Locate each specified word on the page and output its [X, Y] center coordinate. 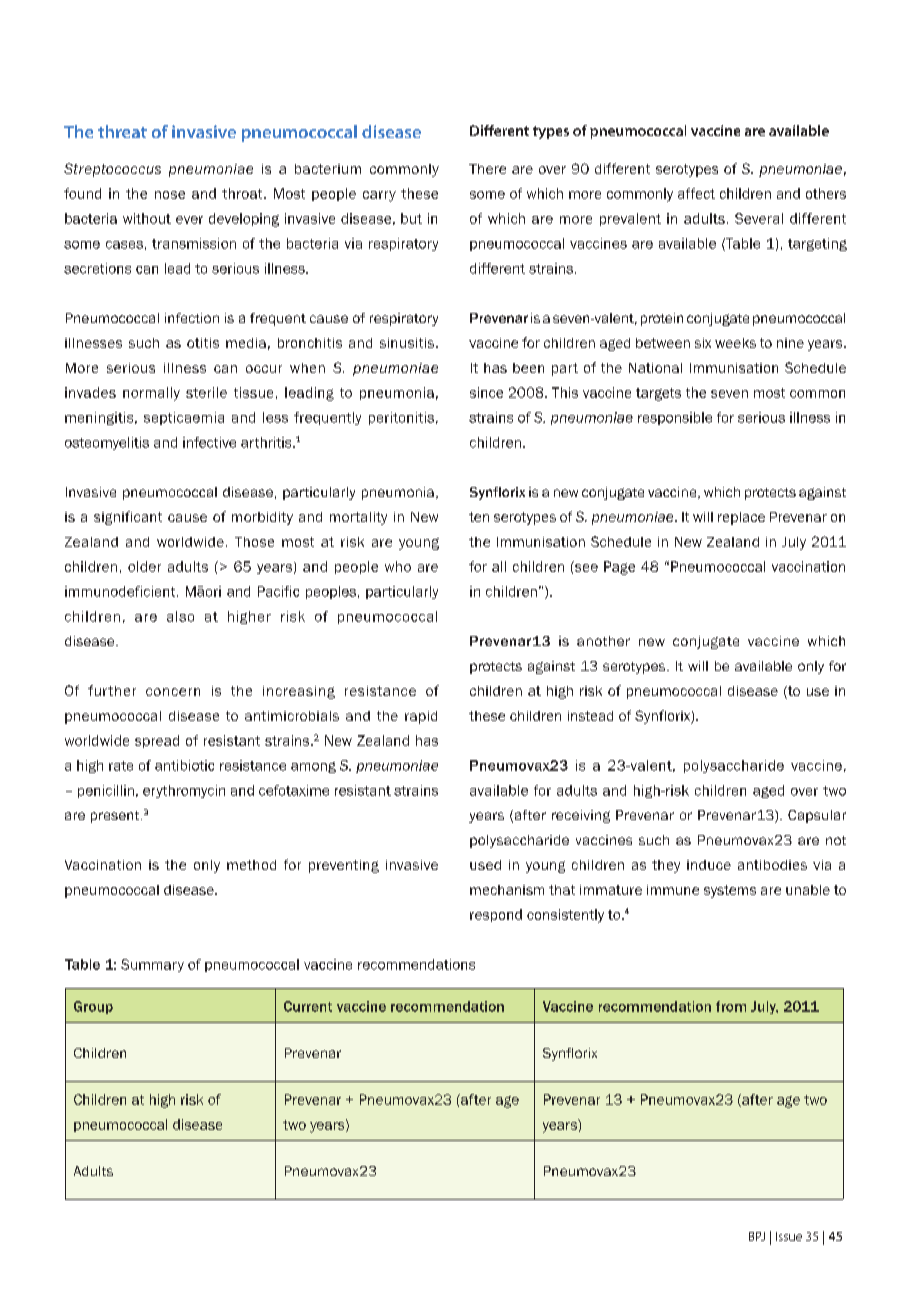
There [487, 169]
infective [209, 442]
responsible [675, 418]
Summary [152, 965]
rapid [421, 717]
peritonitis [401, 418]
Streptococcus [112, 170]
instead [590, 716]
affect [696, 193]
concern [173, 692]
